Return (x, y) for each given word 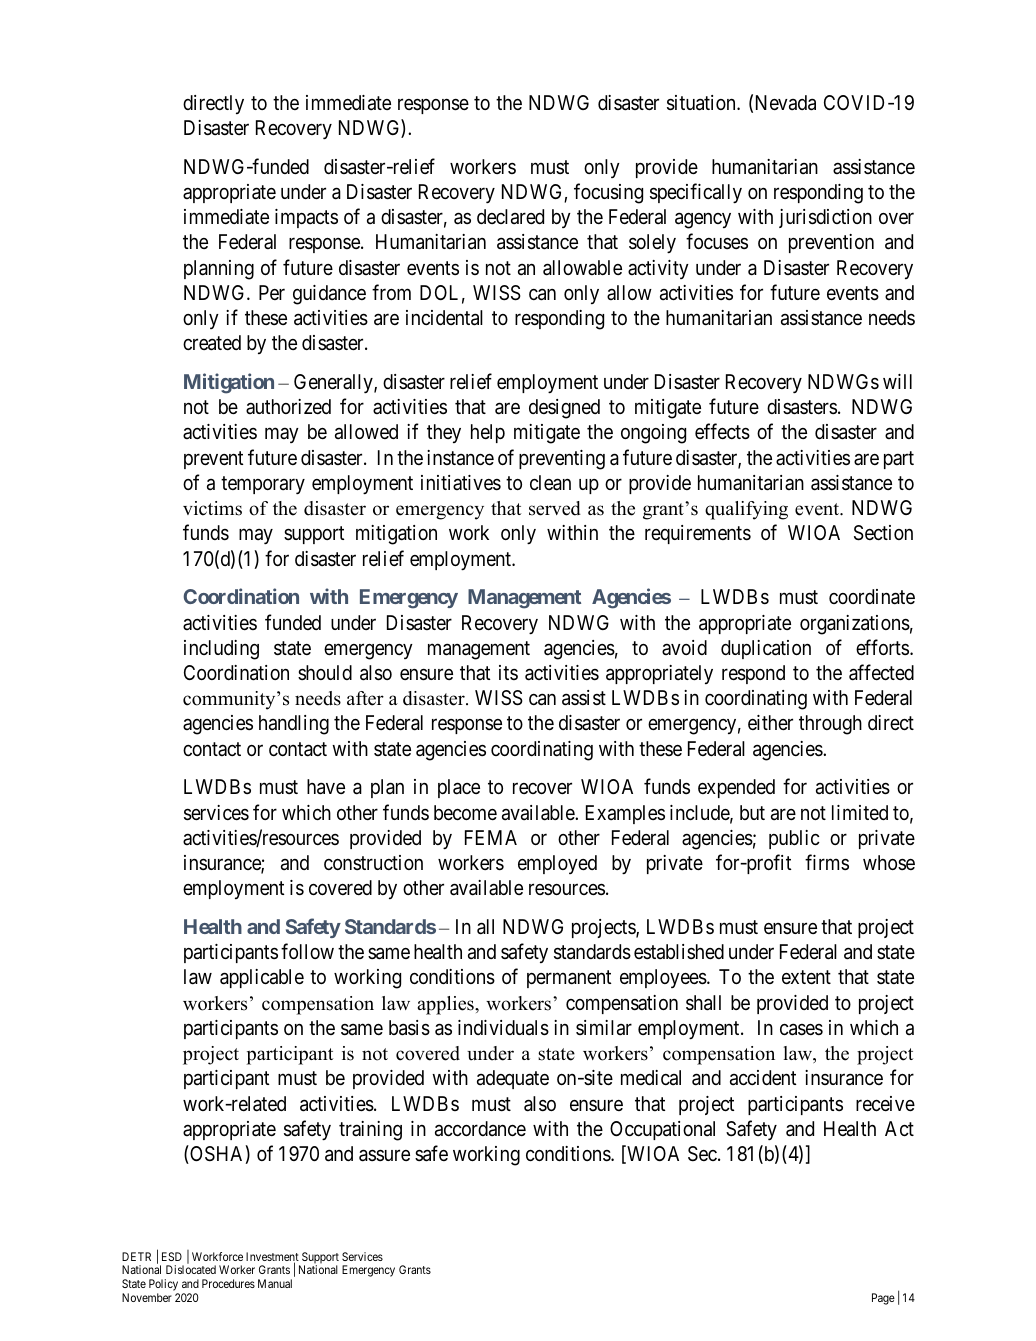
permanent (569, 979)
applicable (262, 978)
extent (806, 977)
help (488, 433)
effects (722, 432)
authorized (288, 406)
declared (510, 217)
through (830, 725)
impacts (306, 218)
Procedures (228, 1283)
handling (294, 725)
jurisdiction (825, 218)
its (508, 672)
